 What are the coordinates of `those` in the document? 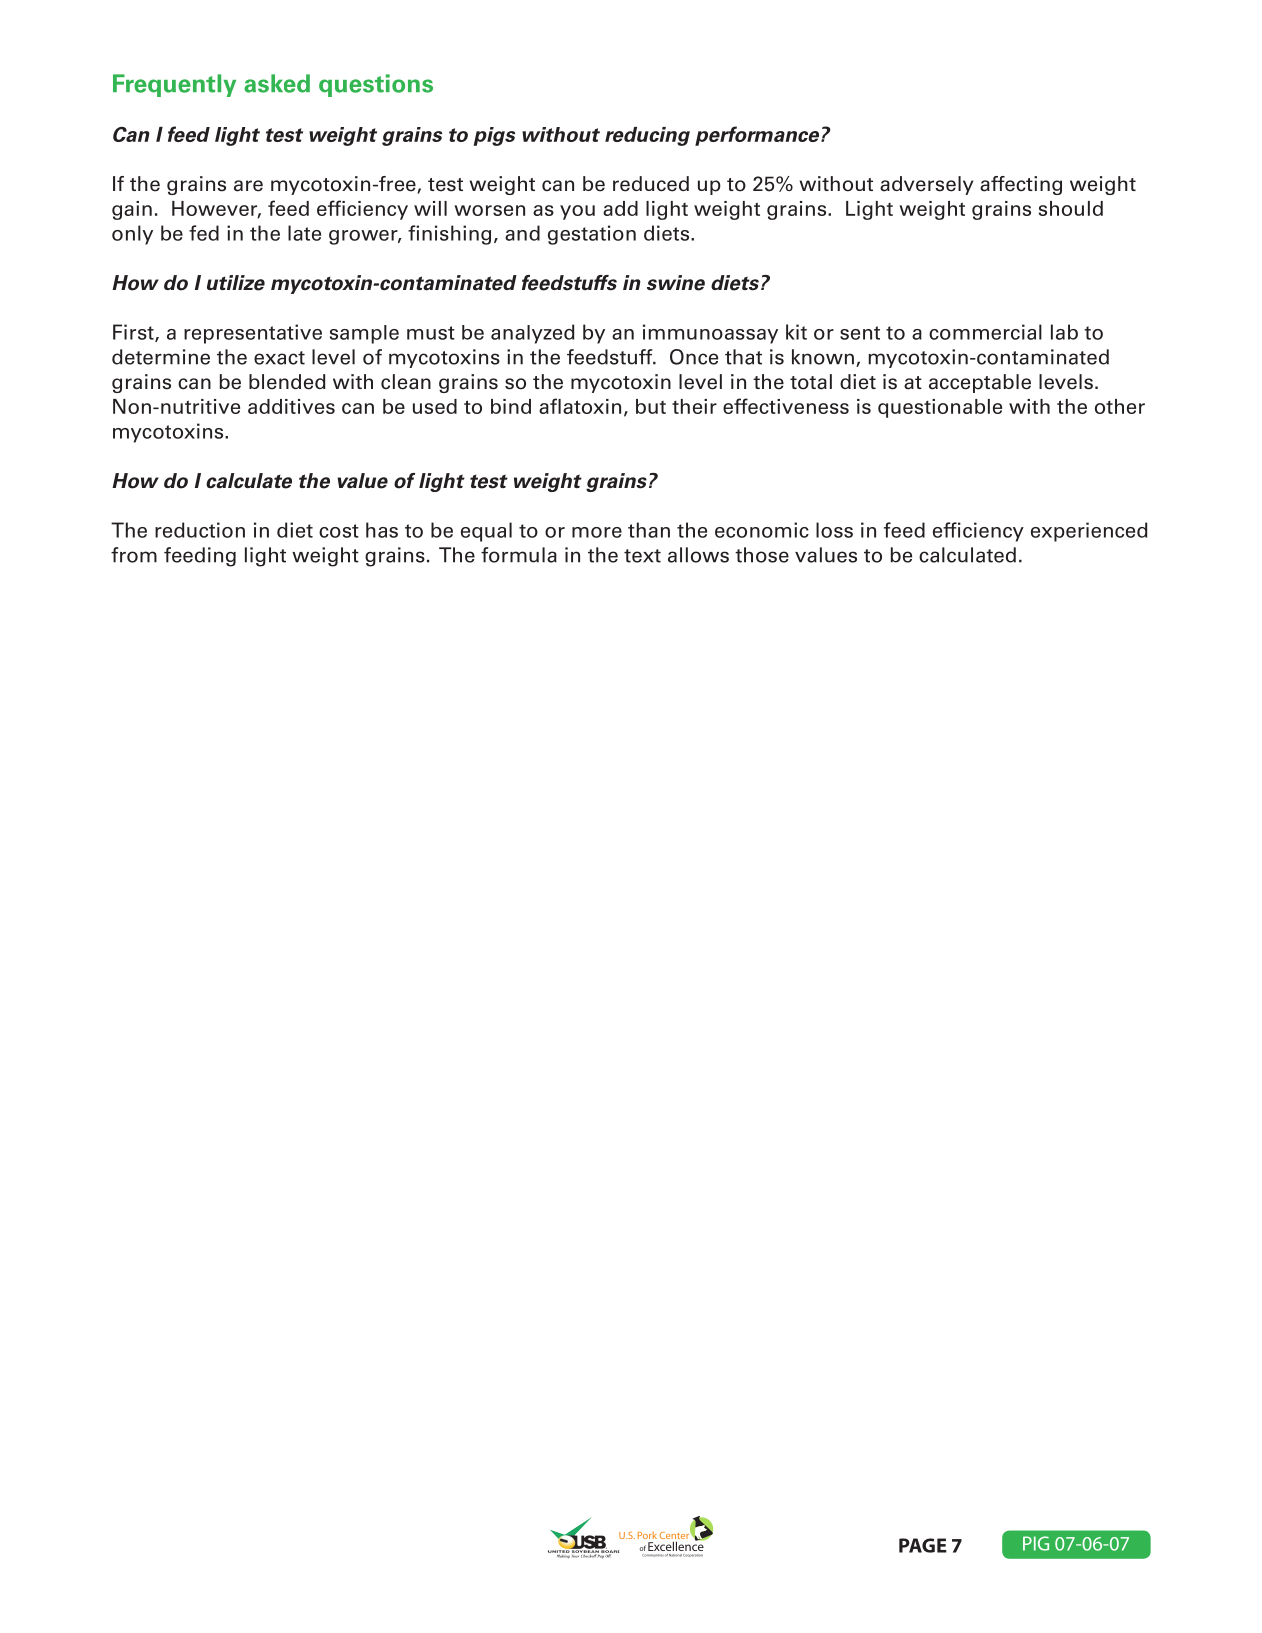 It's located at (762, 555).
